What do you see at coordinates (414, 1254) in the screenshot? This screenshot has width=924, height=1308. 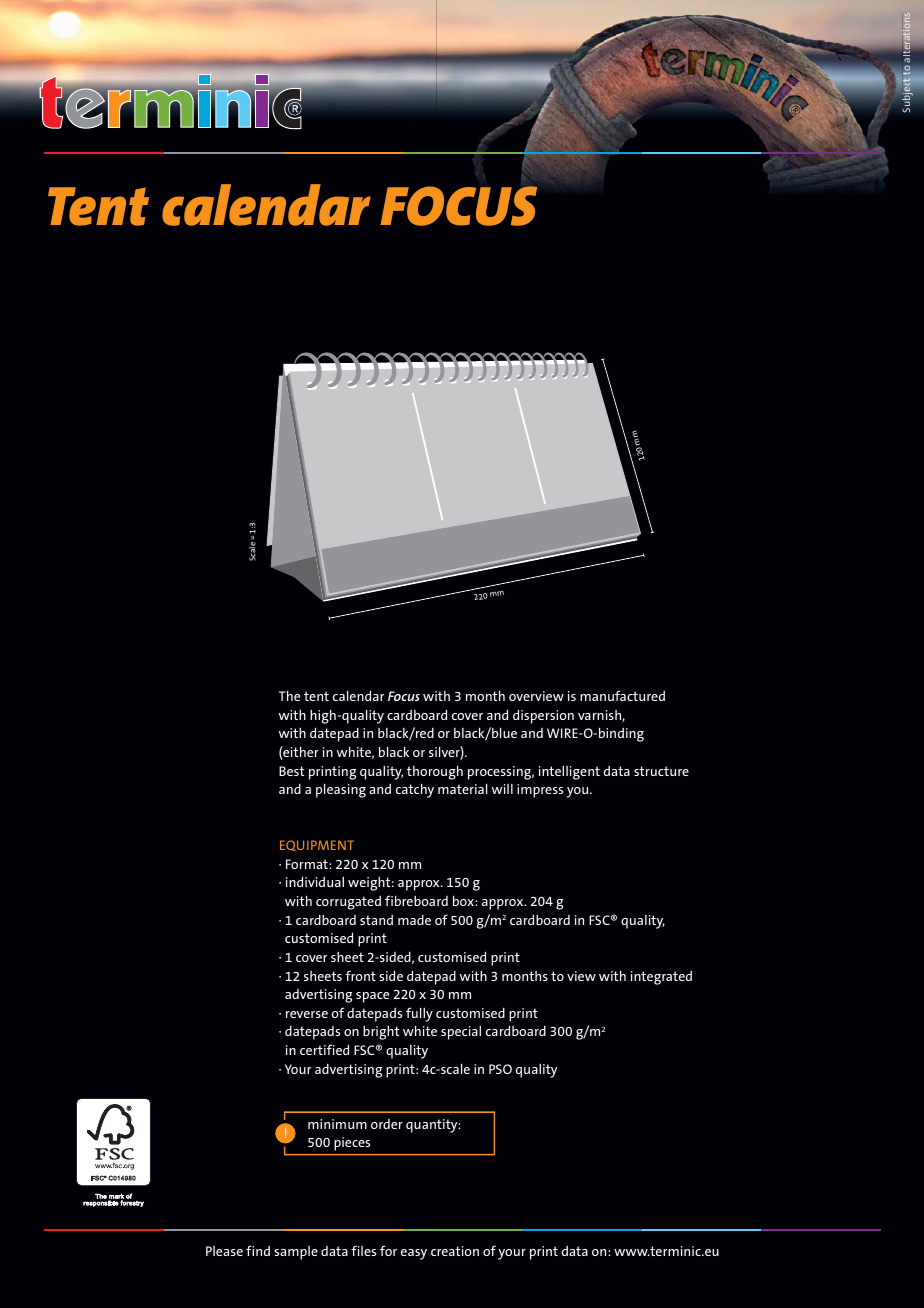 I see `easy` at bounding box center [414, 1254].
